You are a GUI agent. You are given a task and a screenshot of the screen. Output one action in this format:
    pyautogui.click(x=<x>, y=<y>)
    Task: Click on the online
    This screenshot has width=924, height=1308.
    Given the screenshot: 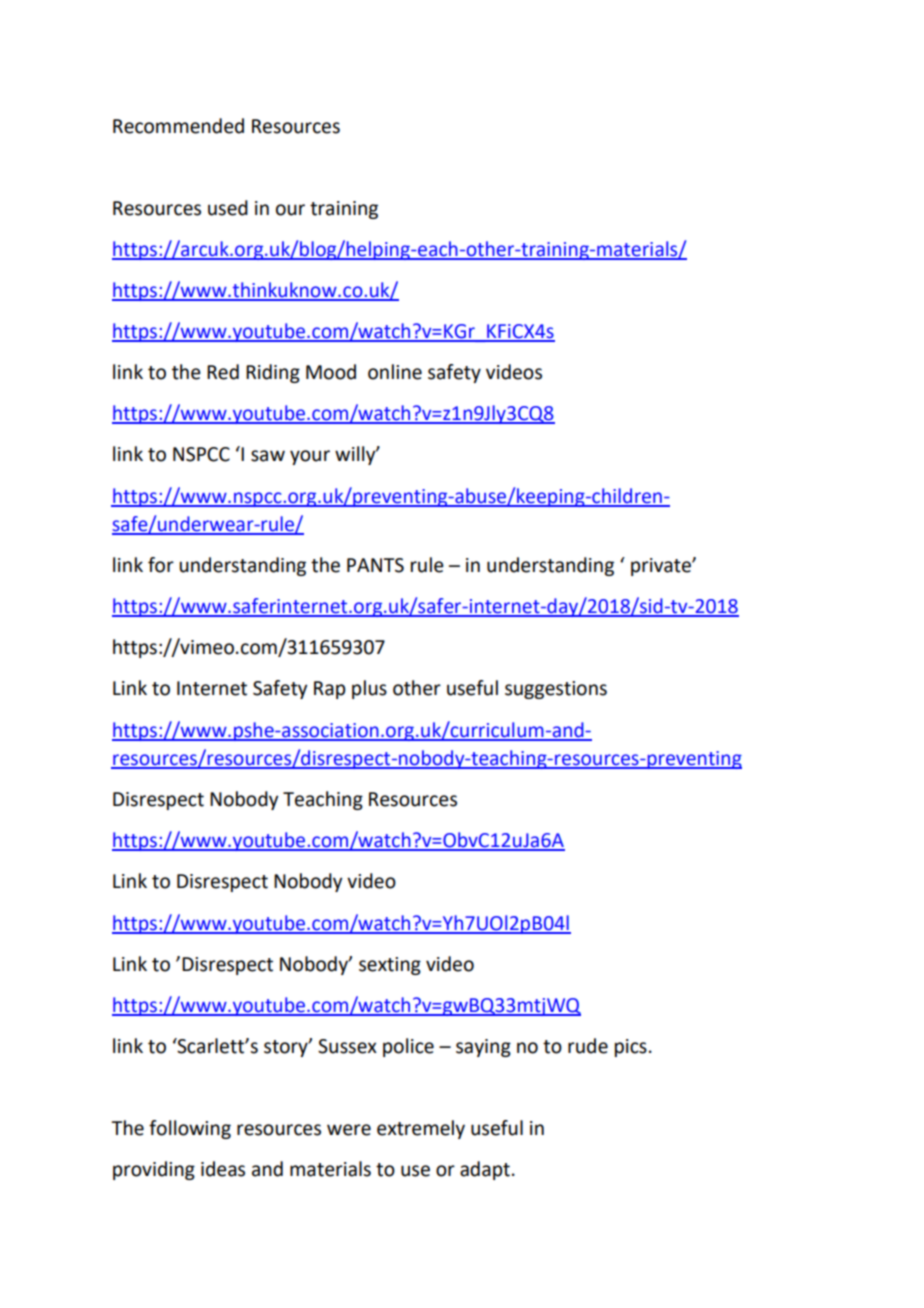 What is the action you would take?
    pyautogui.click(x=395, y=372)
